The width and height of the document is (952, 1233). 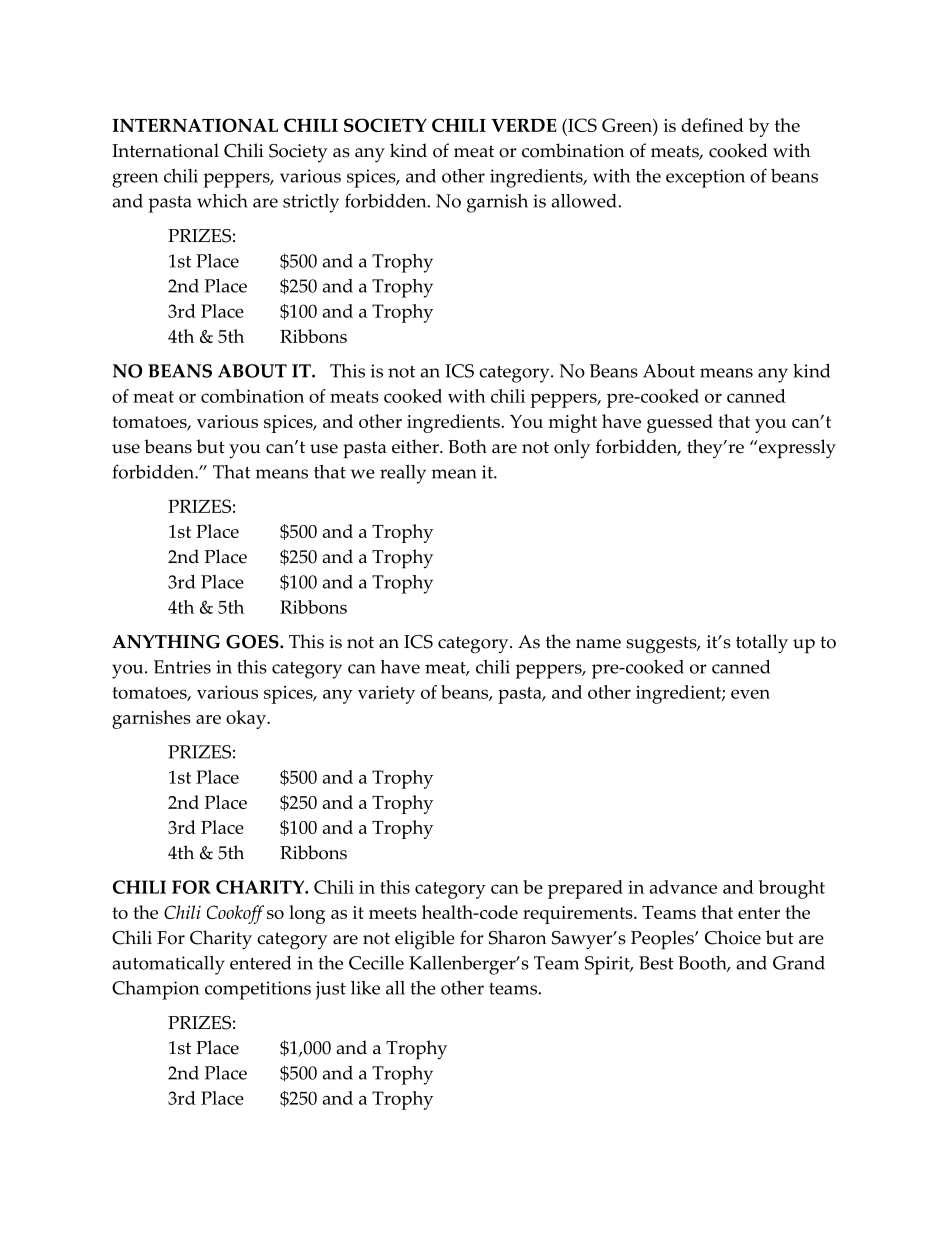 What do you see at coordinates (524, 125) in the document?
I see `VERDE` at bounding box center [524, 125].
